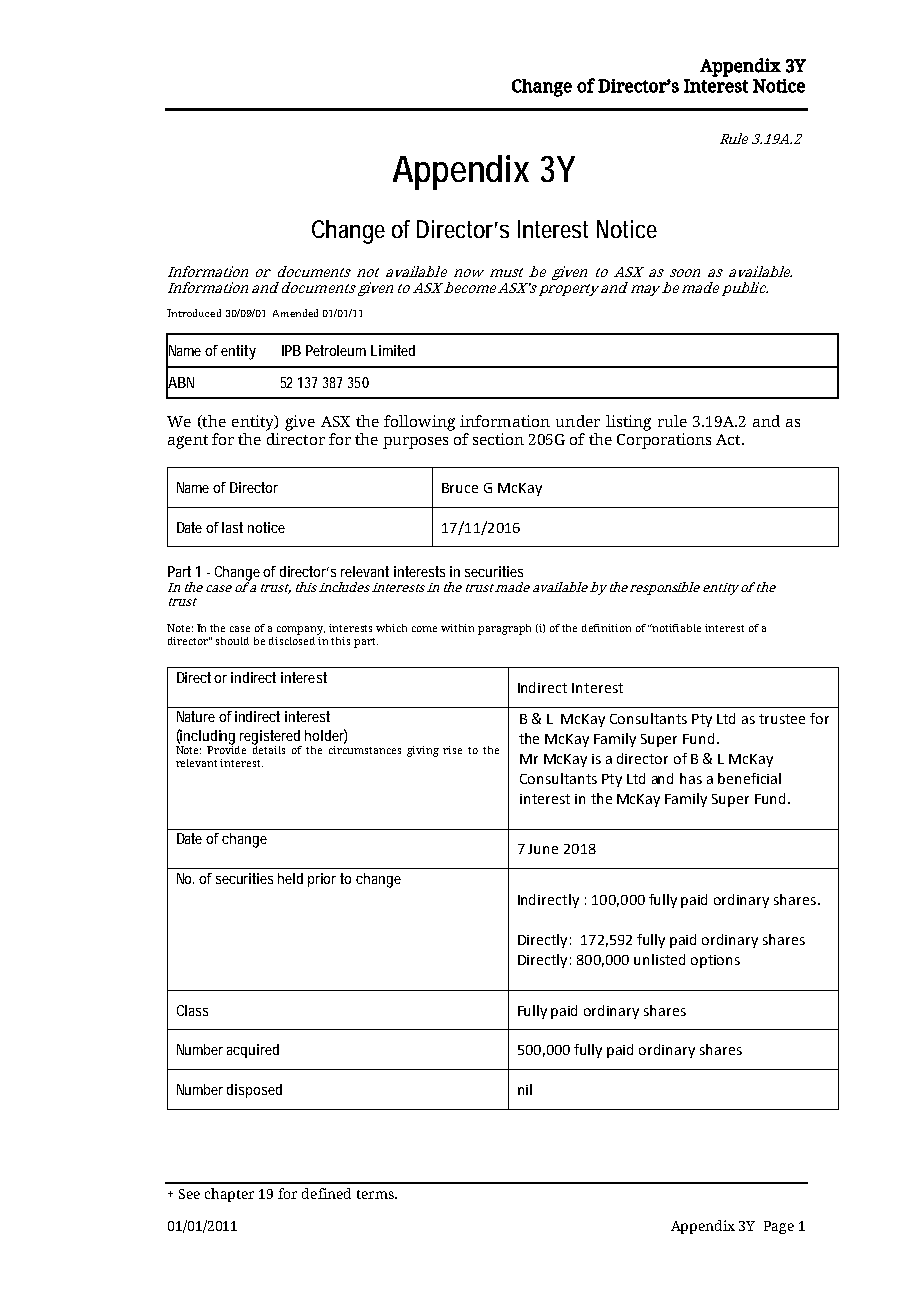  Describe the element at coordinates (291, 350) in the screenshot. I see `IPB` at that location.
